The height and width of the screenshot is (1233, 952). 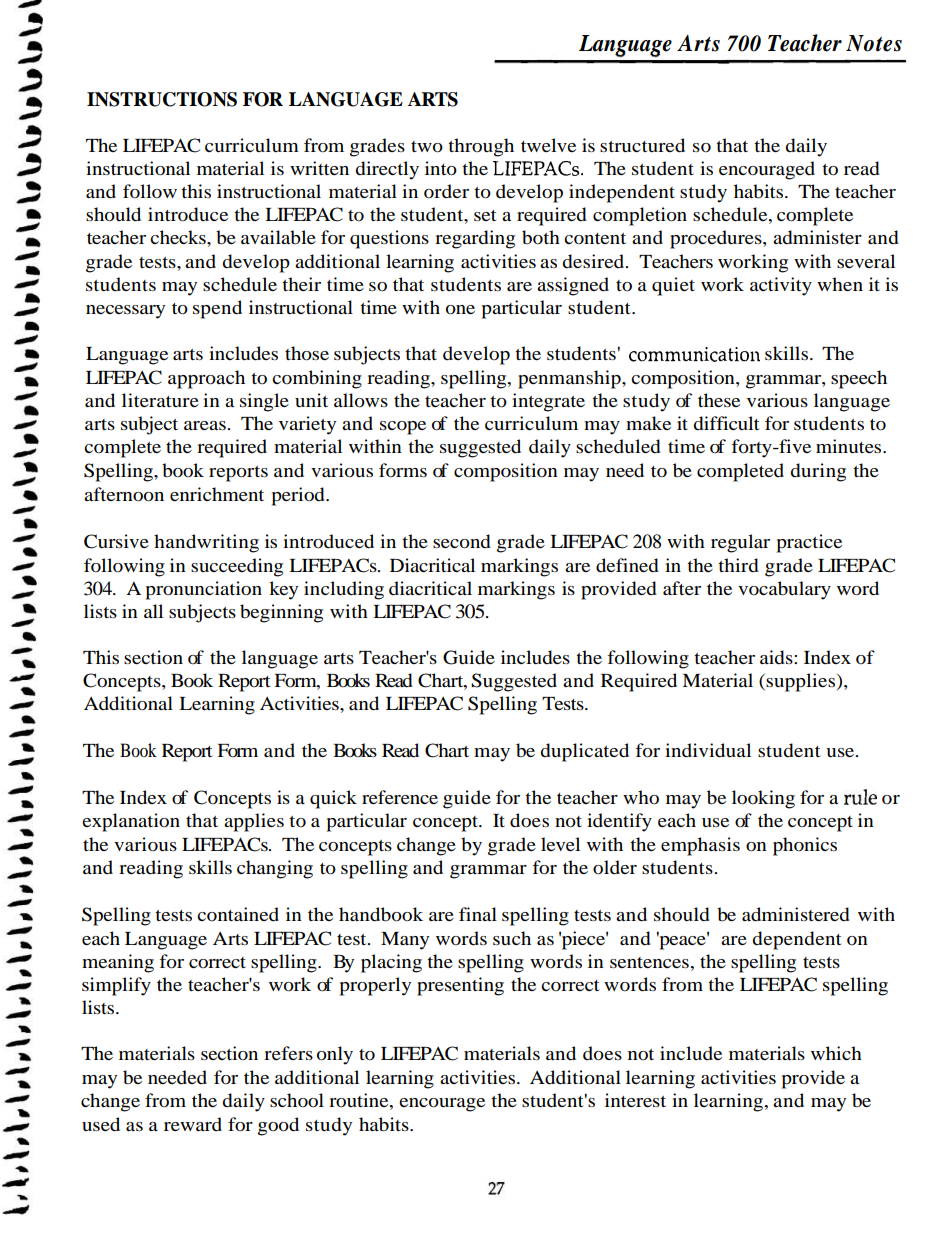 What do you see at coordinates (481, 147) in the screenshot?
I see `through` at bounding box center [481, 147].
